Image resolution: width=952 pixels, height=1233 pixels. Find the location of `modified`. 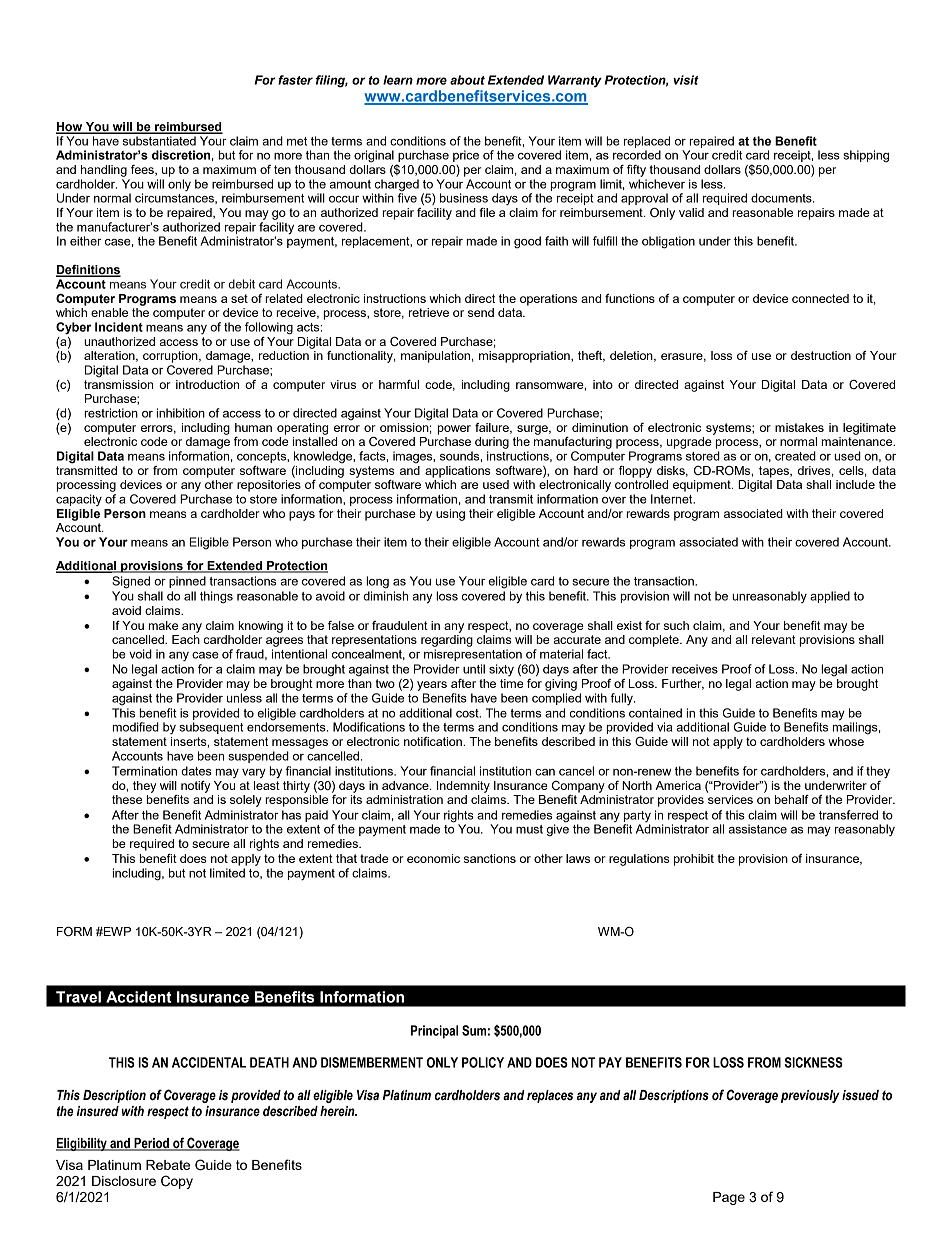

modified is located at coordinates (135, 727).
